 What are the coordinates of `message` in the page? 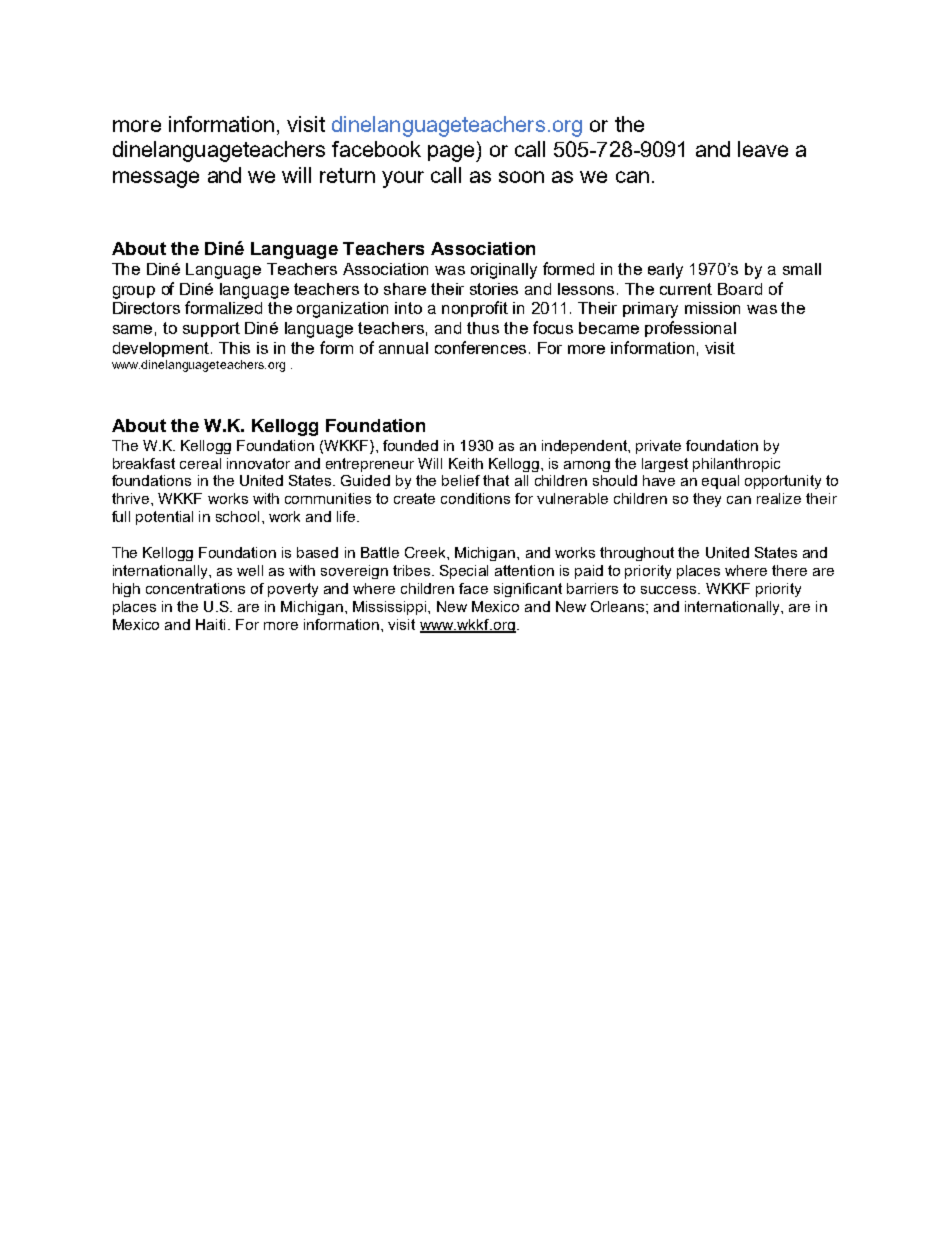 It's located at (156, 179).
